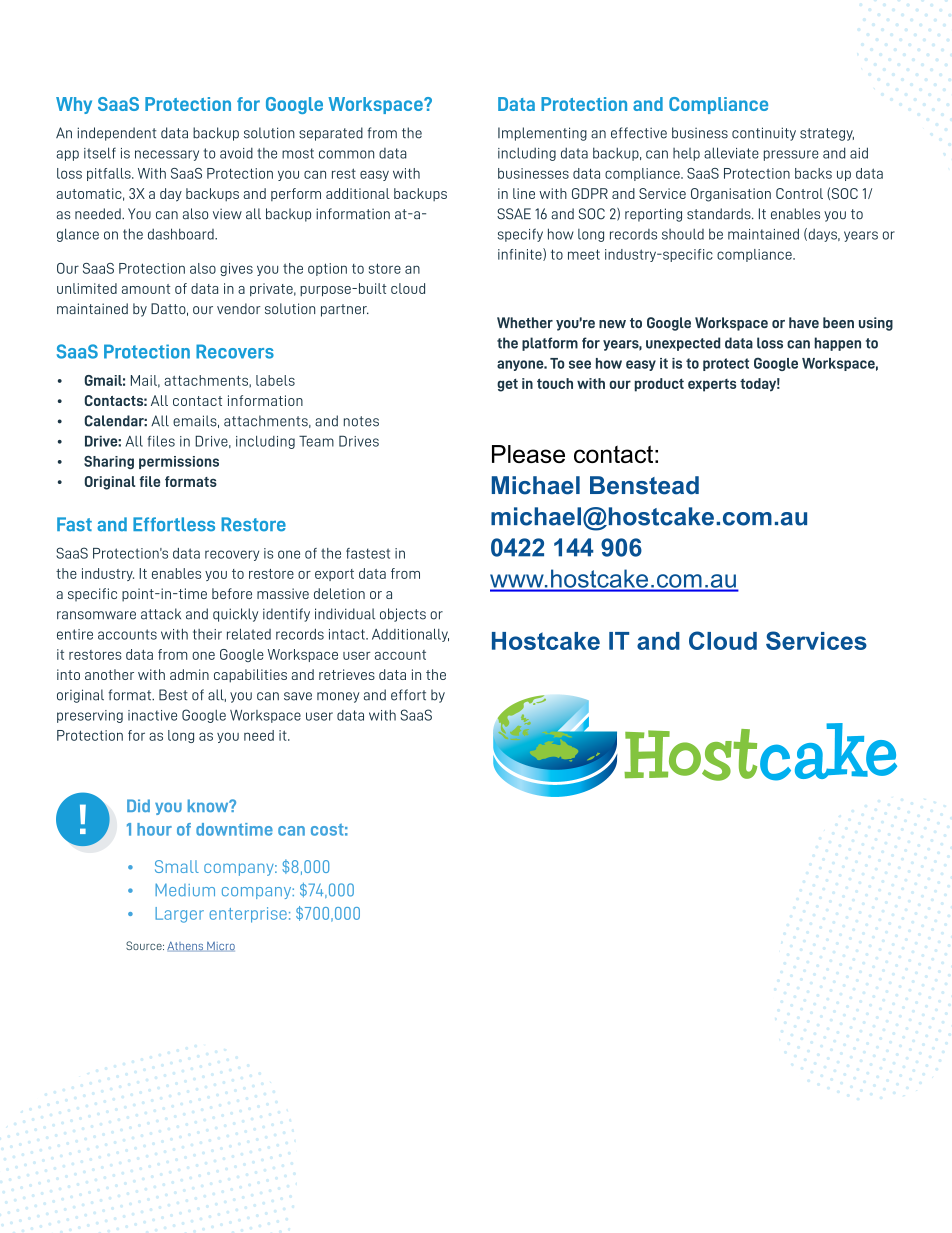  What do you see at coordinates (403, 615) in the screenshot?
I see `objects` at bounding box center [403, 615].
